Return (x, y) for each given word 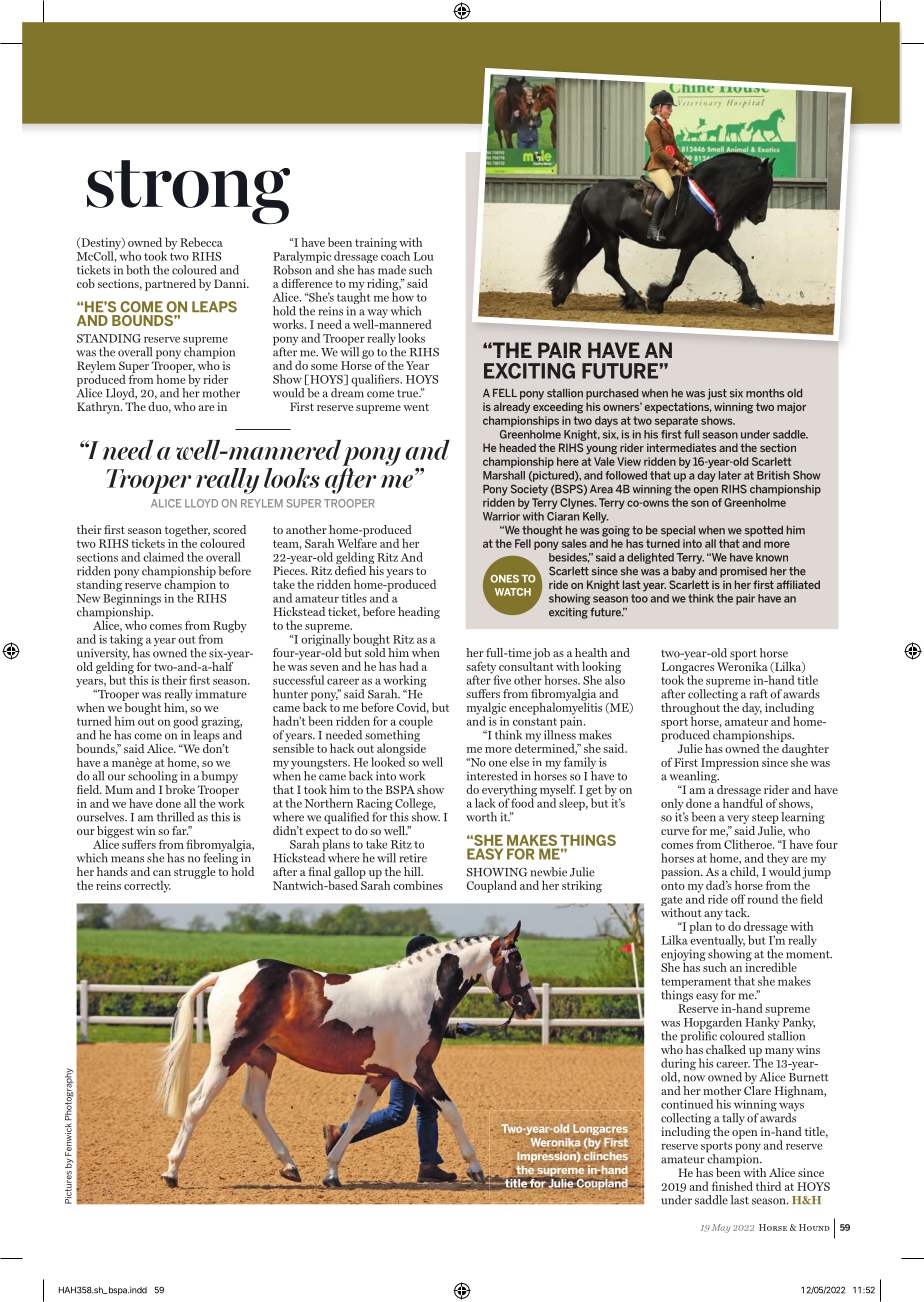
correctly (147, 886)
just (717, 394)
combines (418, 885)
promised (743, 572)
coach (395, 255)
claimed (163, 557)
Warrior (501, 516)
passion (681, 873)
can (162, 873)
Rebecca (201, 242)
